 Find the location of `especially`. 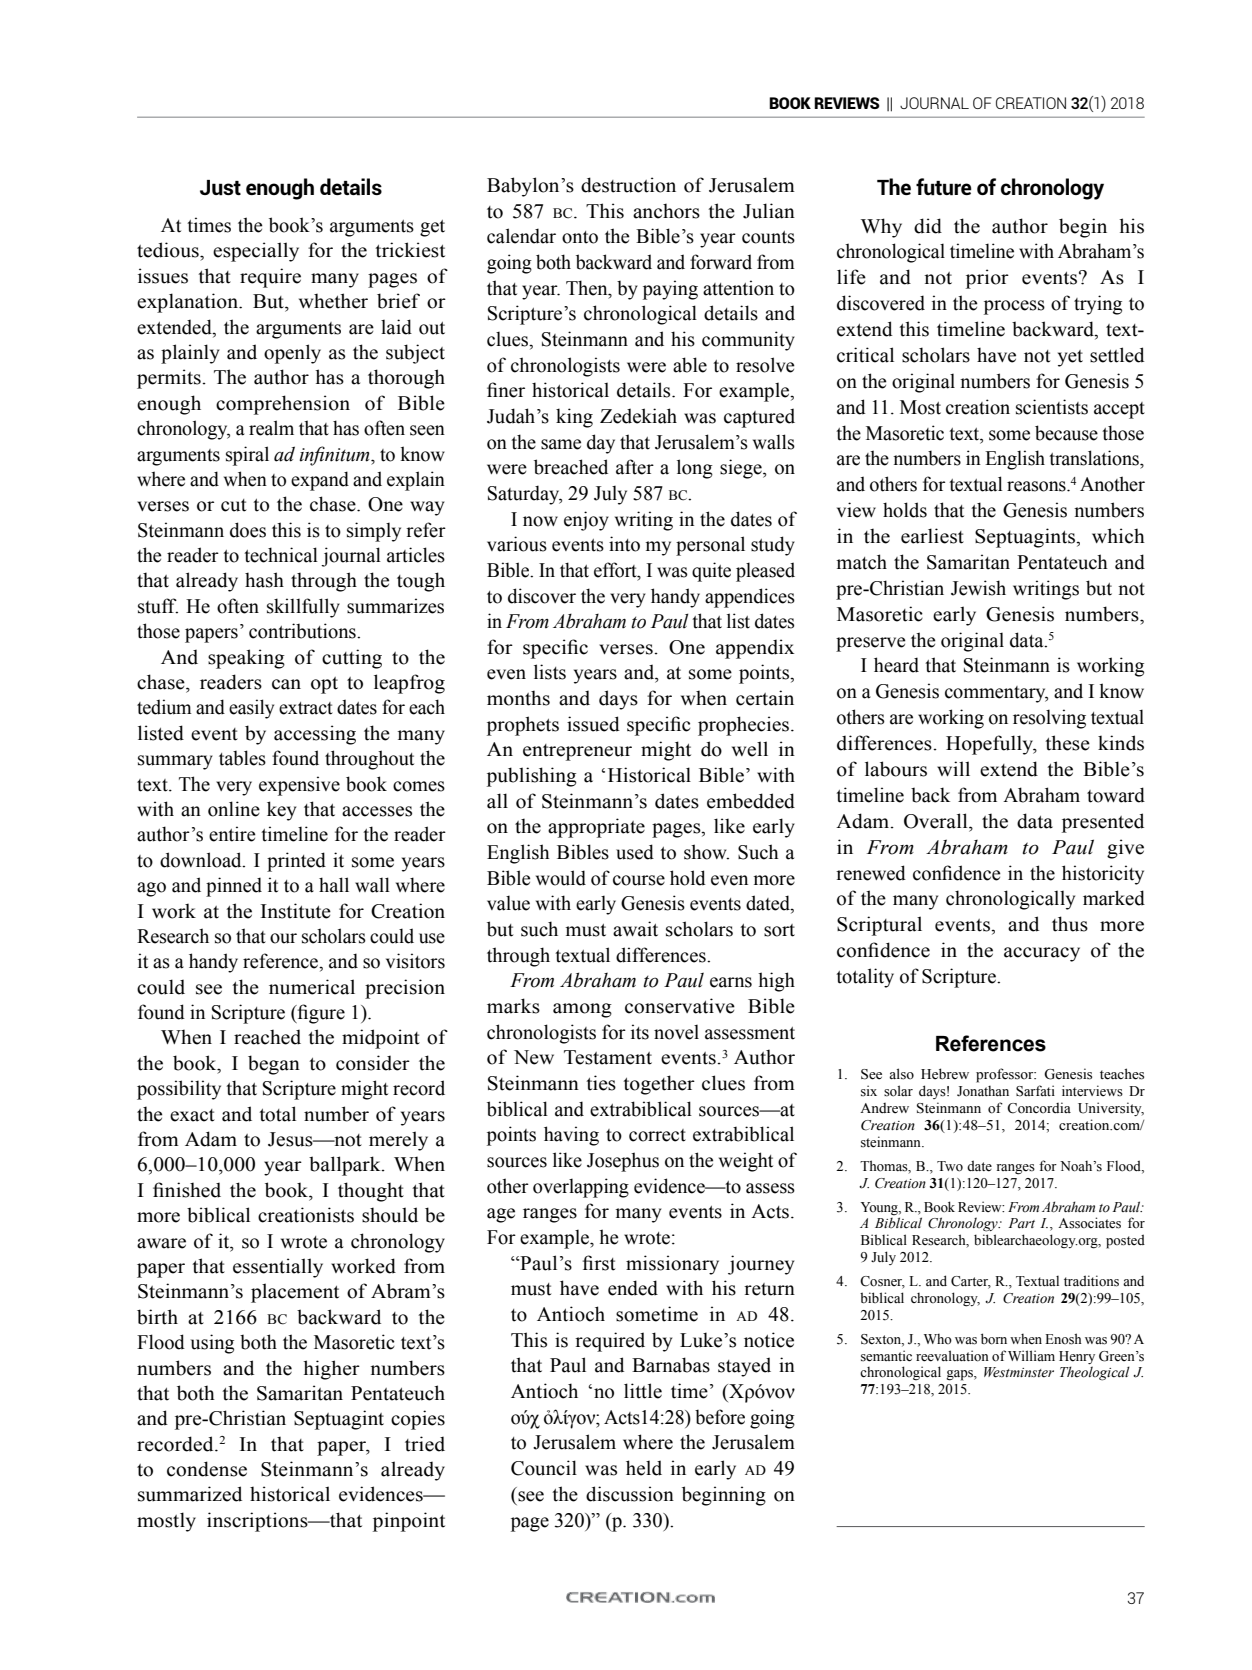

especially is located at coordinates (256, 252).
